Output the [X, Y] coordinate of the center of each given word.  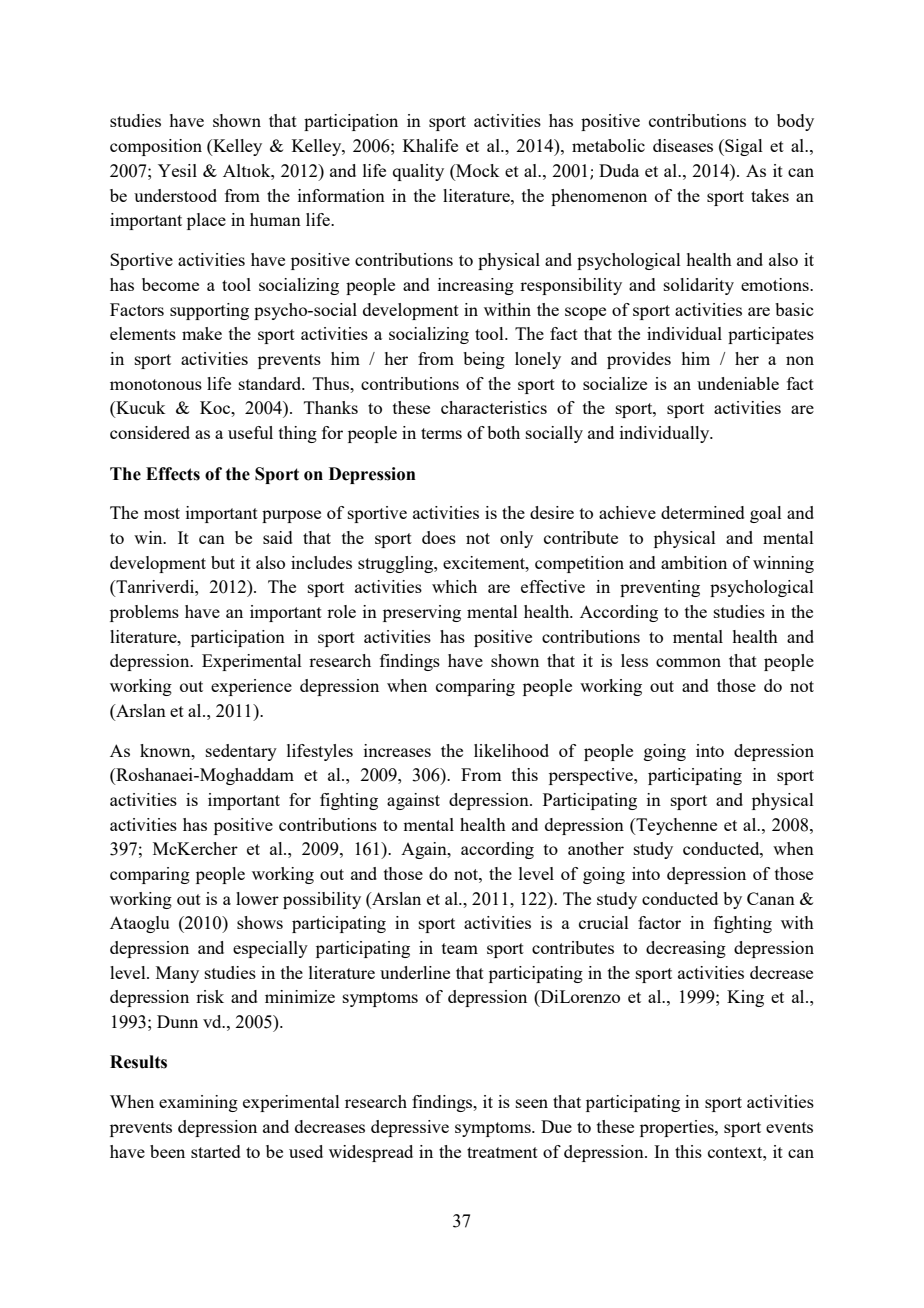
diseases [683, 145]
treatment [502, 1152]
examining [198, 1103]
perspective [592, 776]
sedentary [241, 752]
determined [703, 512]
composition [156, 147]
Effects [173, 474]
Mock [476, 170]
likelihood [511, 750]
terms [441, 433]
